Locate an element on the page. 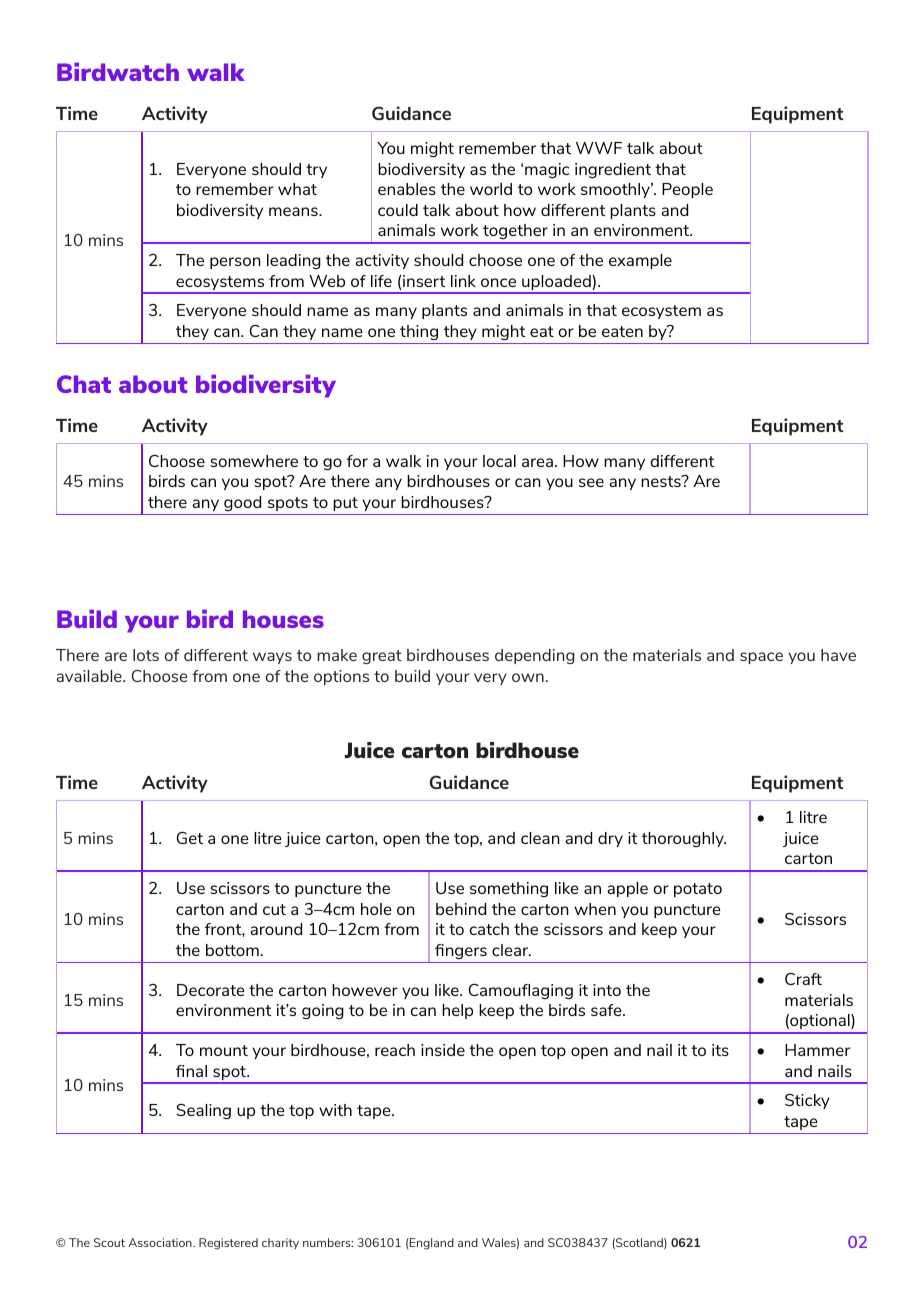  world is located at coordinates (491, 189).
